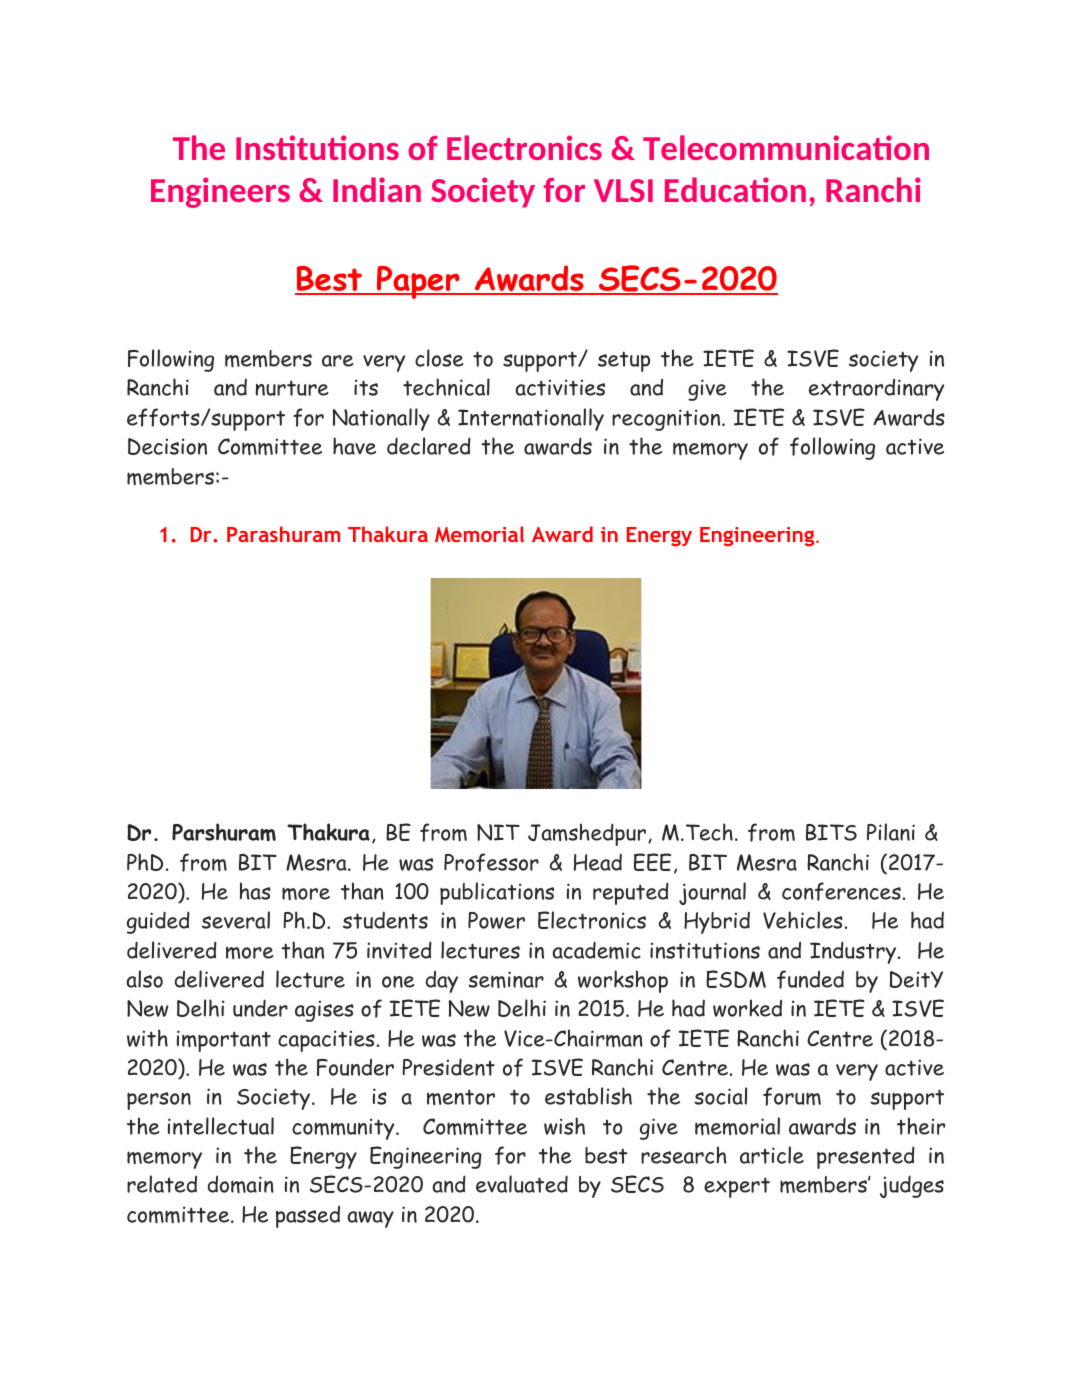  I want to click on Telecommunication, so click(786, 147).
